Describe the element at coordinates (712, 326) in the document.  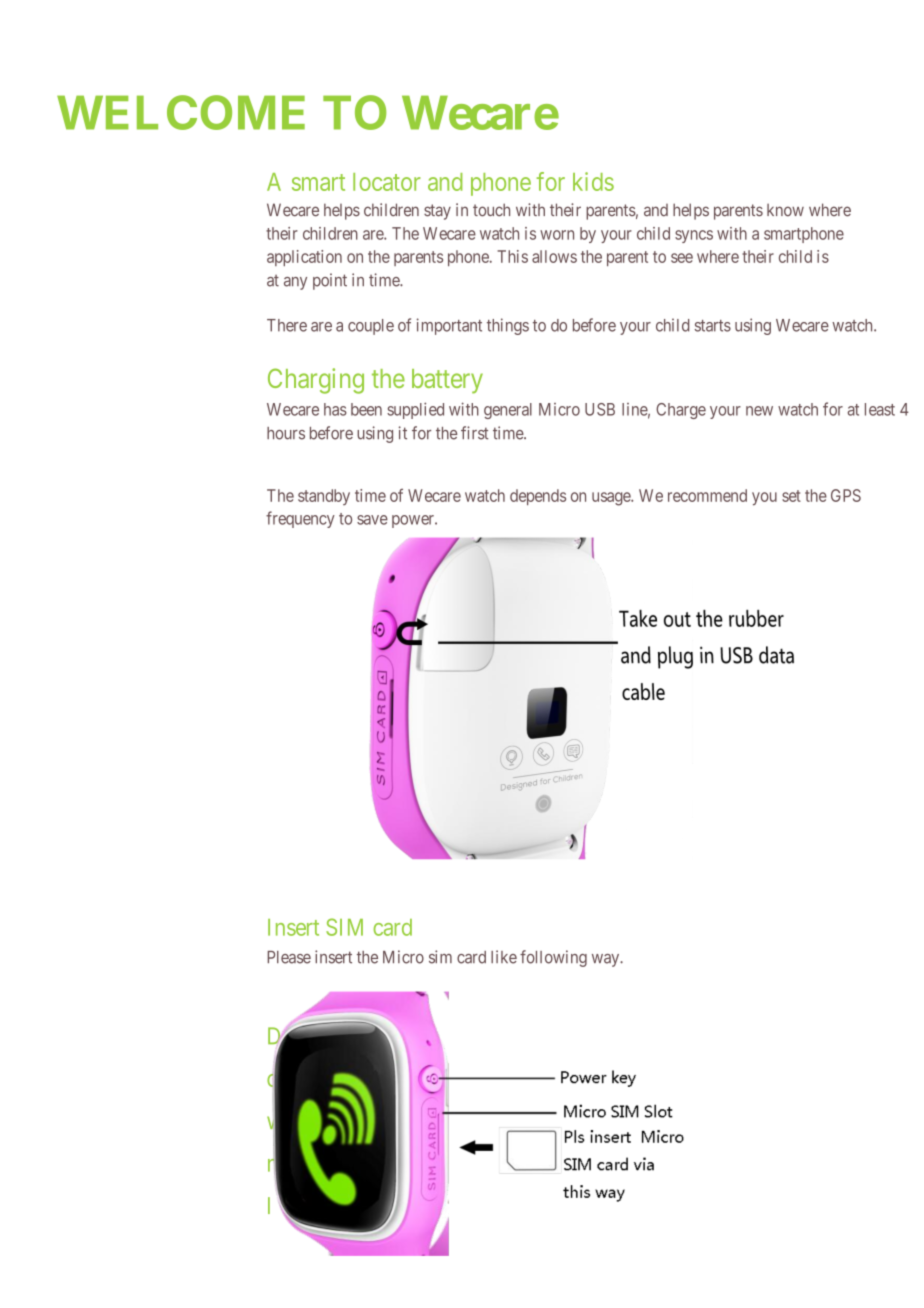
I see `starts` at that location.
